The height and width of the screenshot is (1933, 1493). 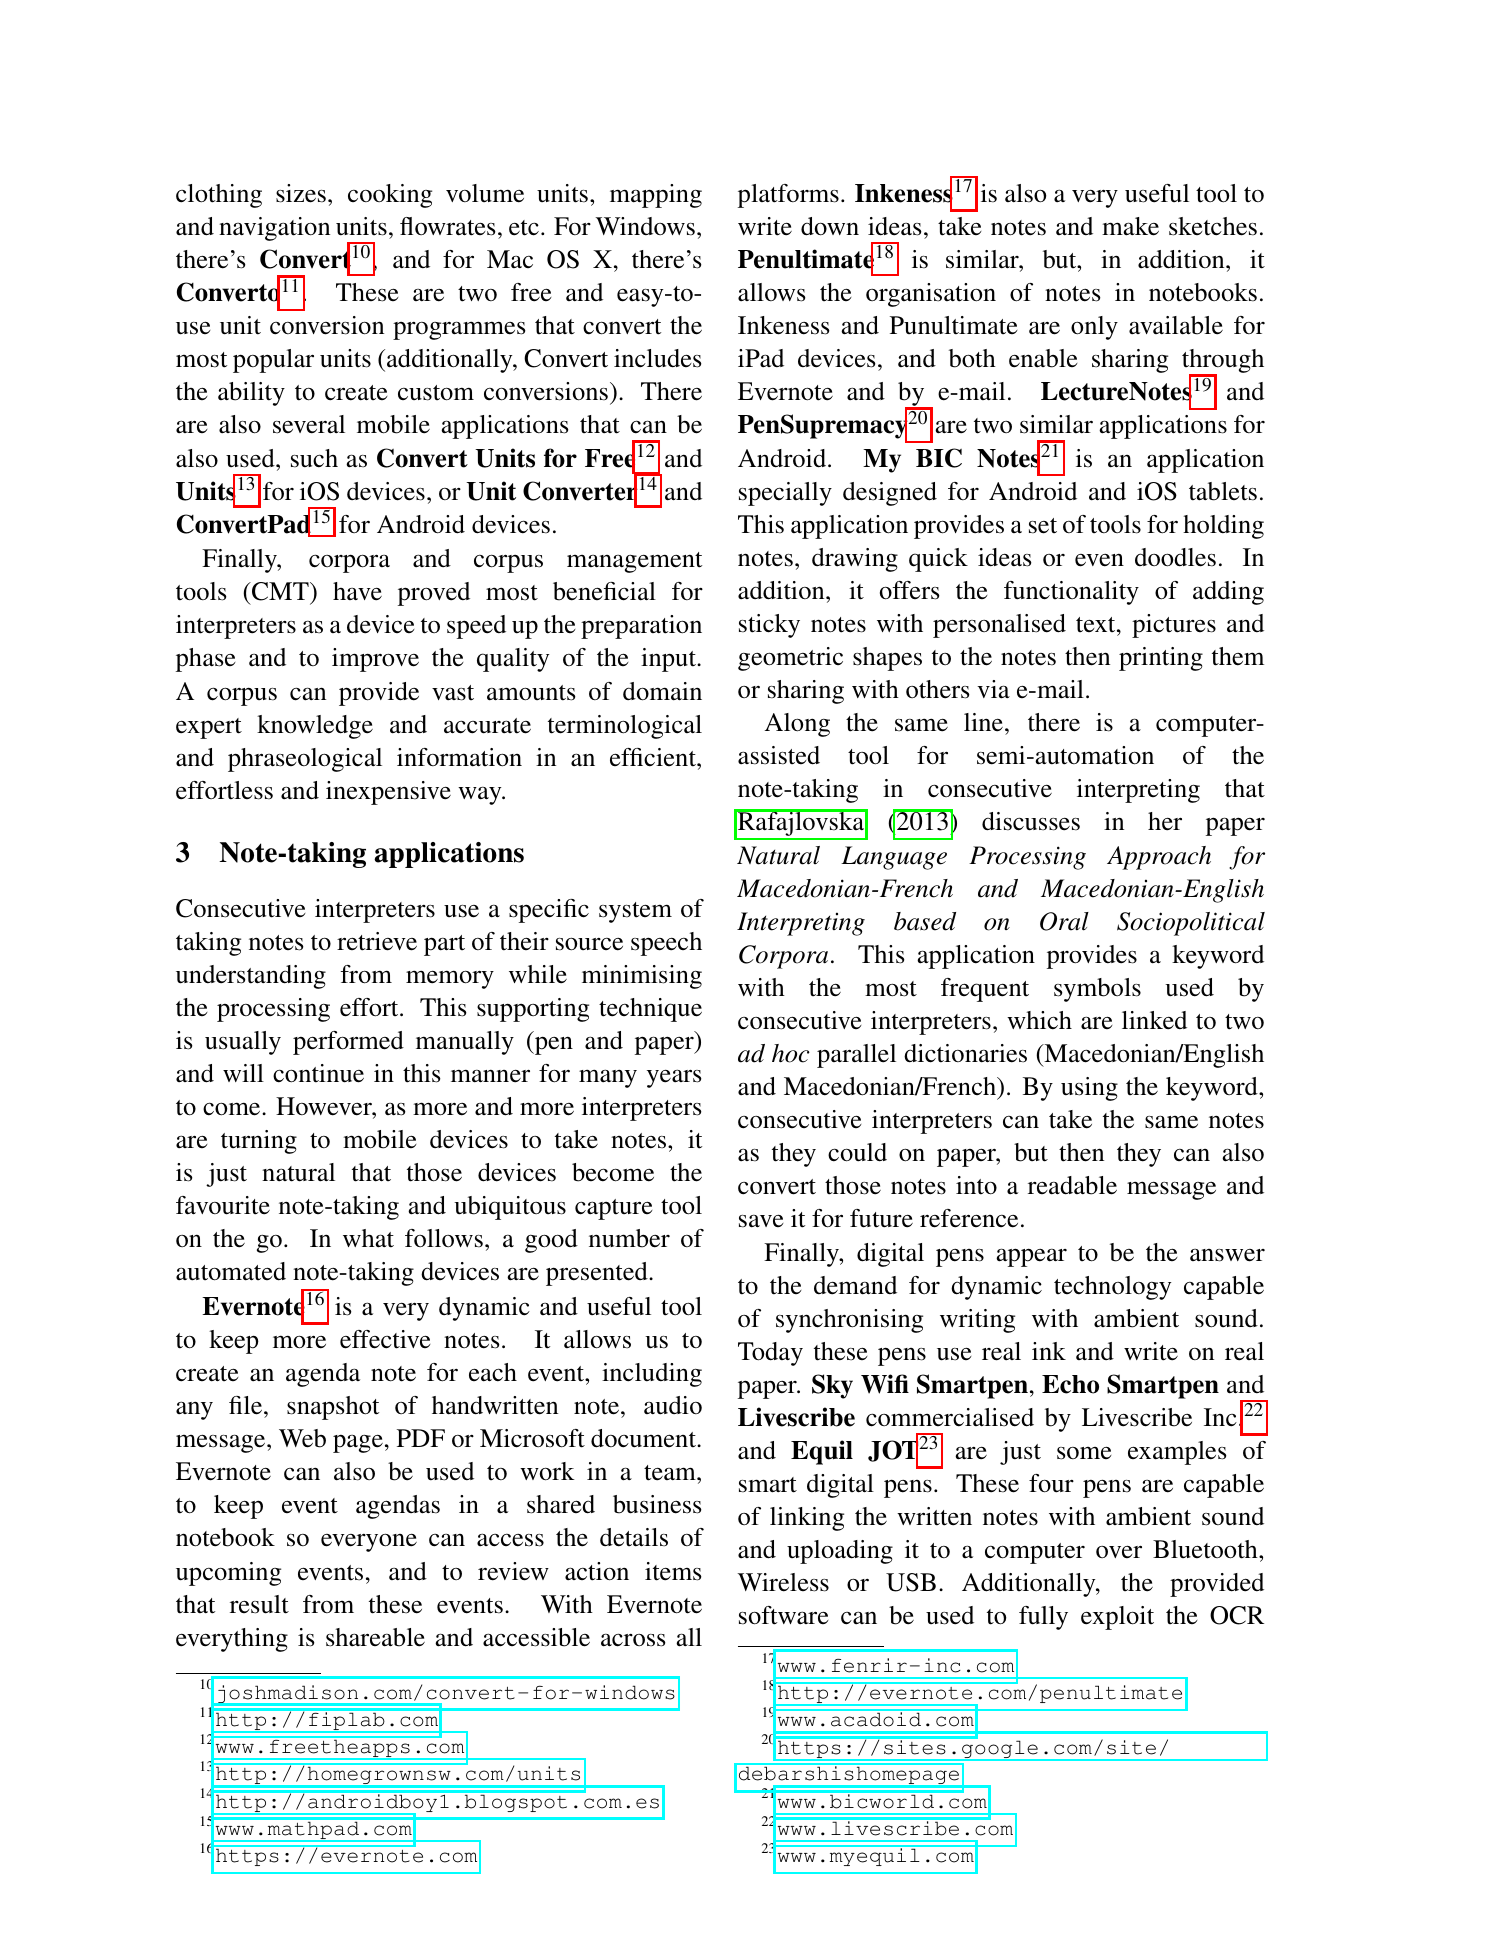 I want to click on save, so click(x=761, y=1221).
